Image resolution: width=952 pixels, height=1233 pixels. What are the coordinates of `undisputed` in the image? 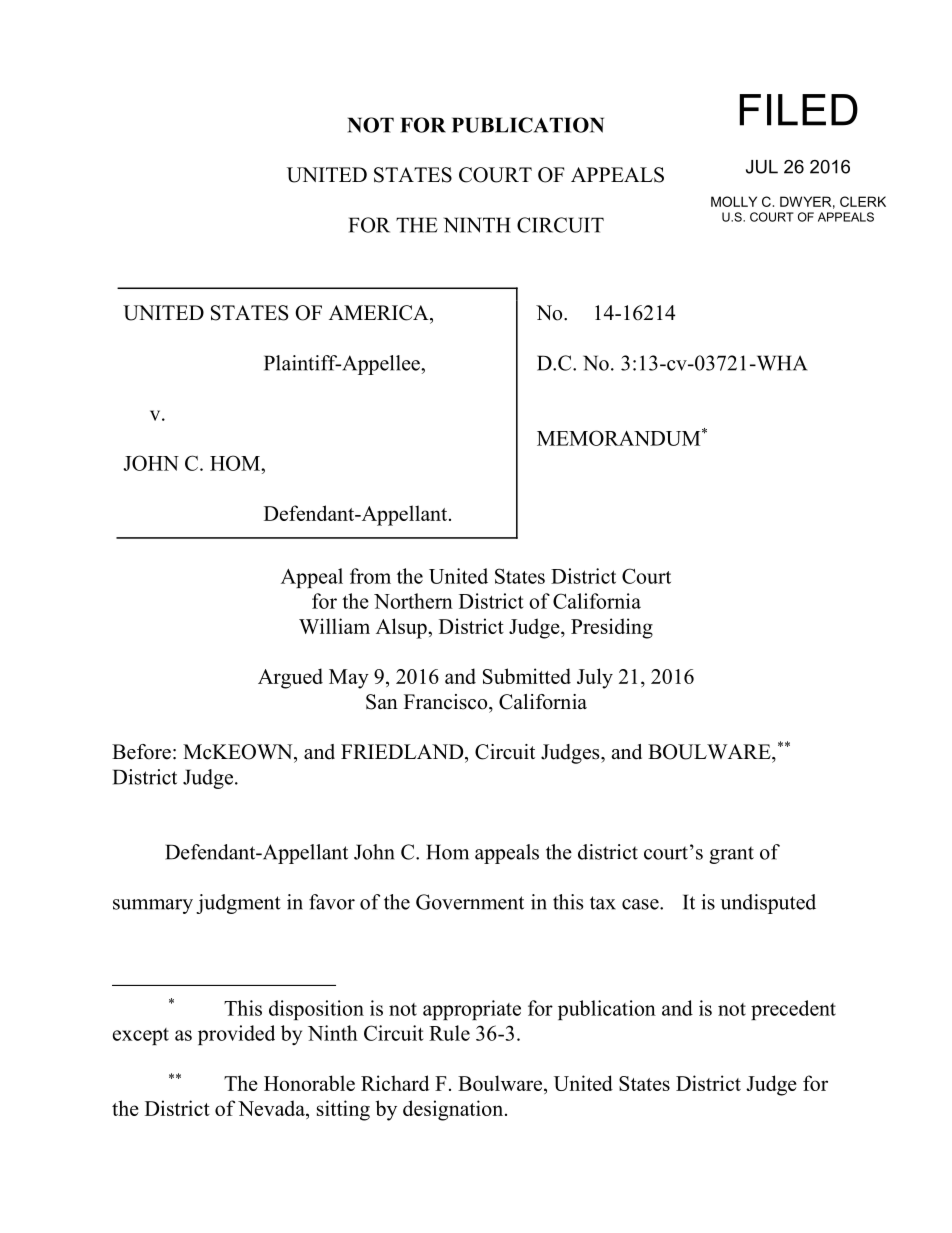 It's located at (768, 904).
